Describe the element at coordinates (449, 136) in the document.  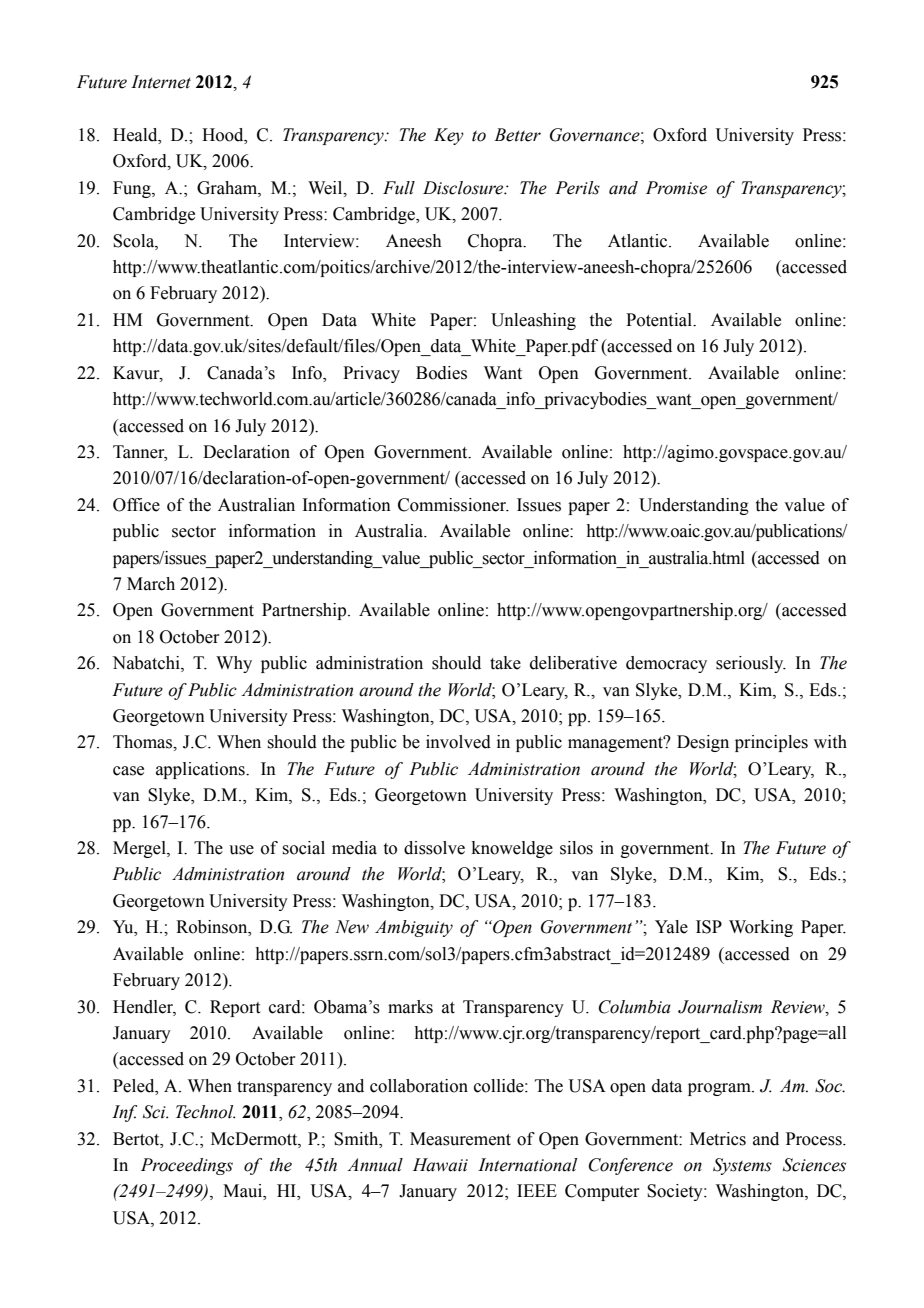
I see `Key` at that location.
